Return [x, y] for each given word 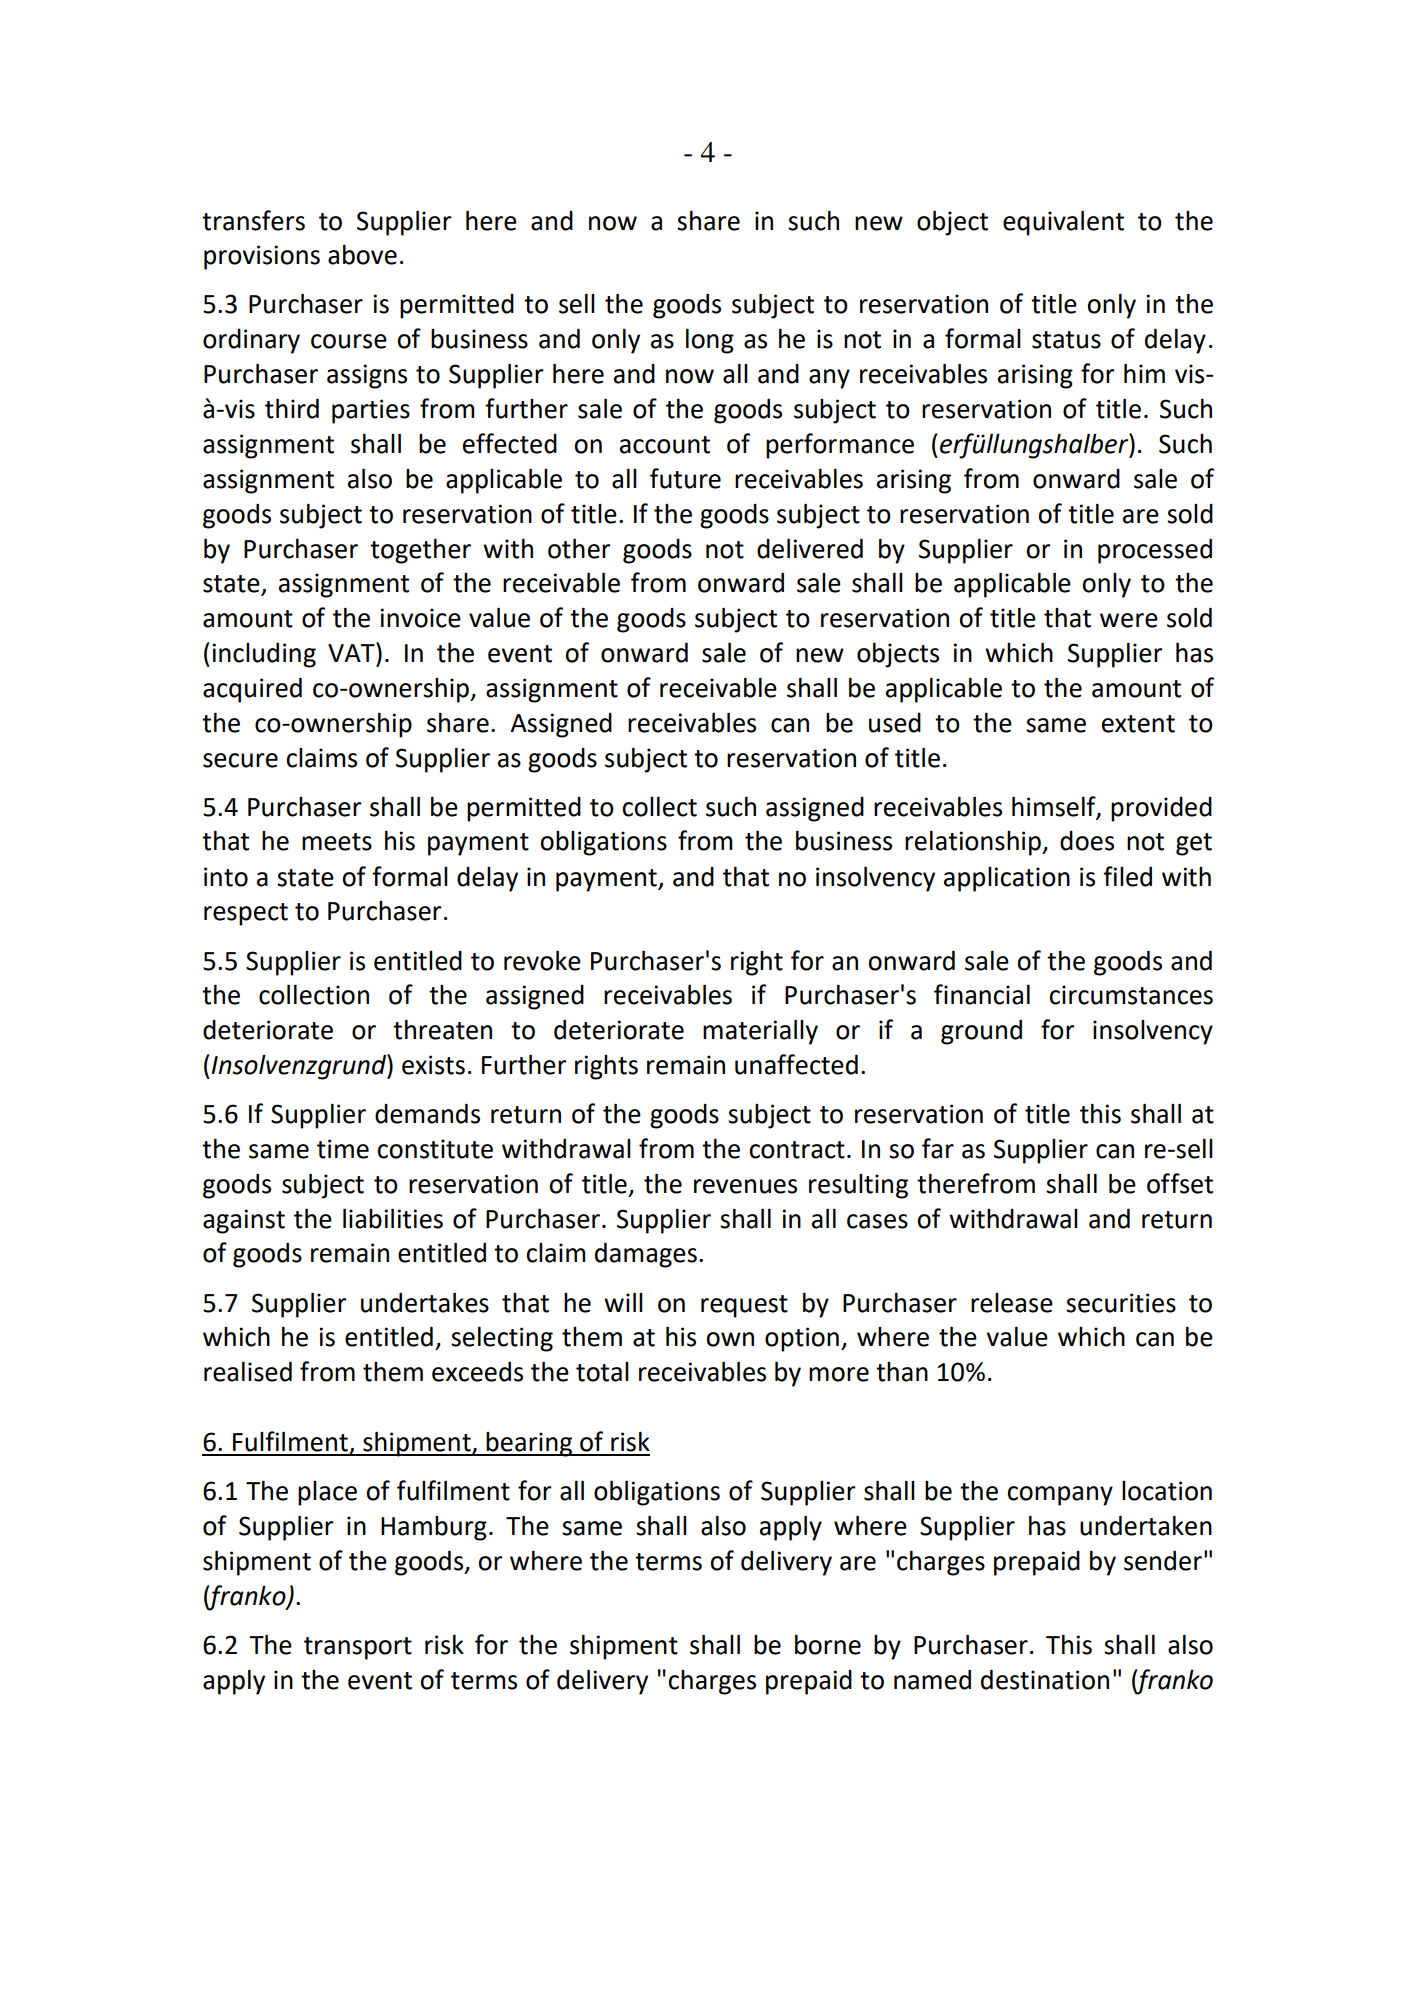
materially [760, 1032]
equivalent [1063, 223]
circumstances [1131, 995]
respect [246, 914]
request [744, 1306]
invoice [420, 618]
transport [358, 1648]
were [1129, 620]
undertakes [425, 1303]
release [1012, 1303]
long [710, 341]
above [362, 255]
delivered [810, 549]
